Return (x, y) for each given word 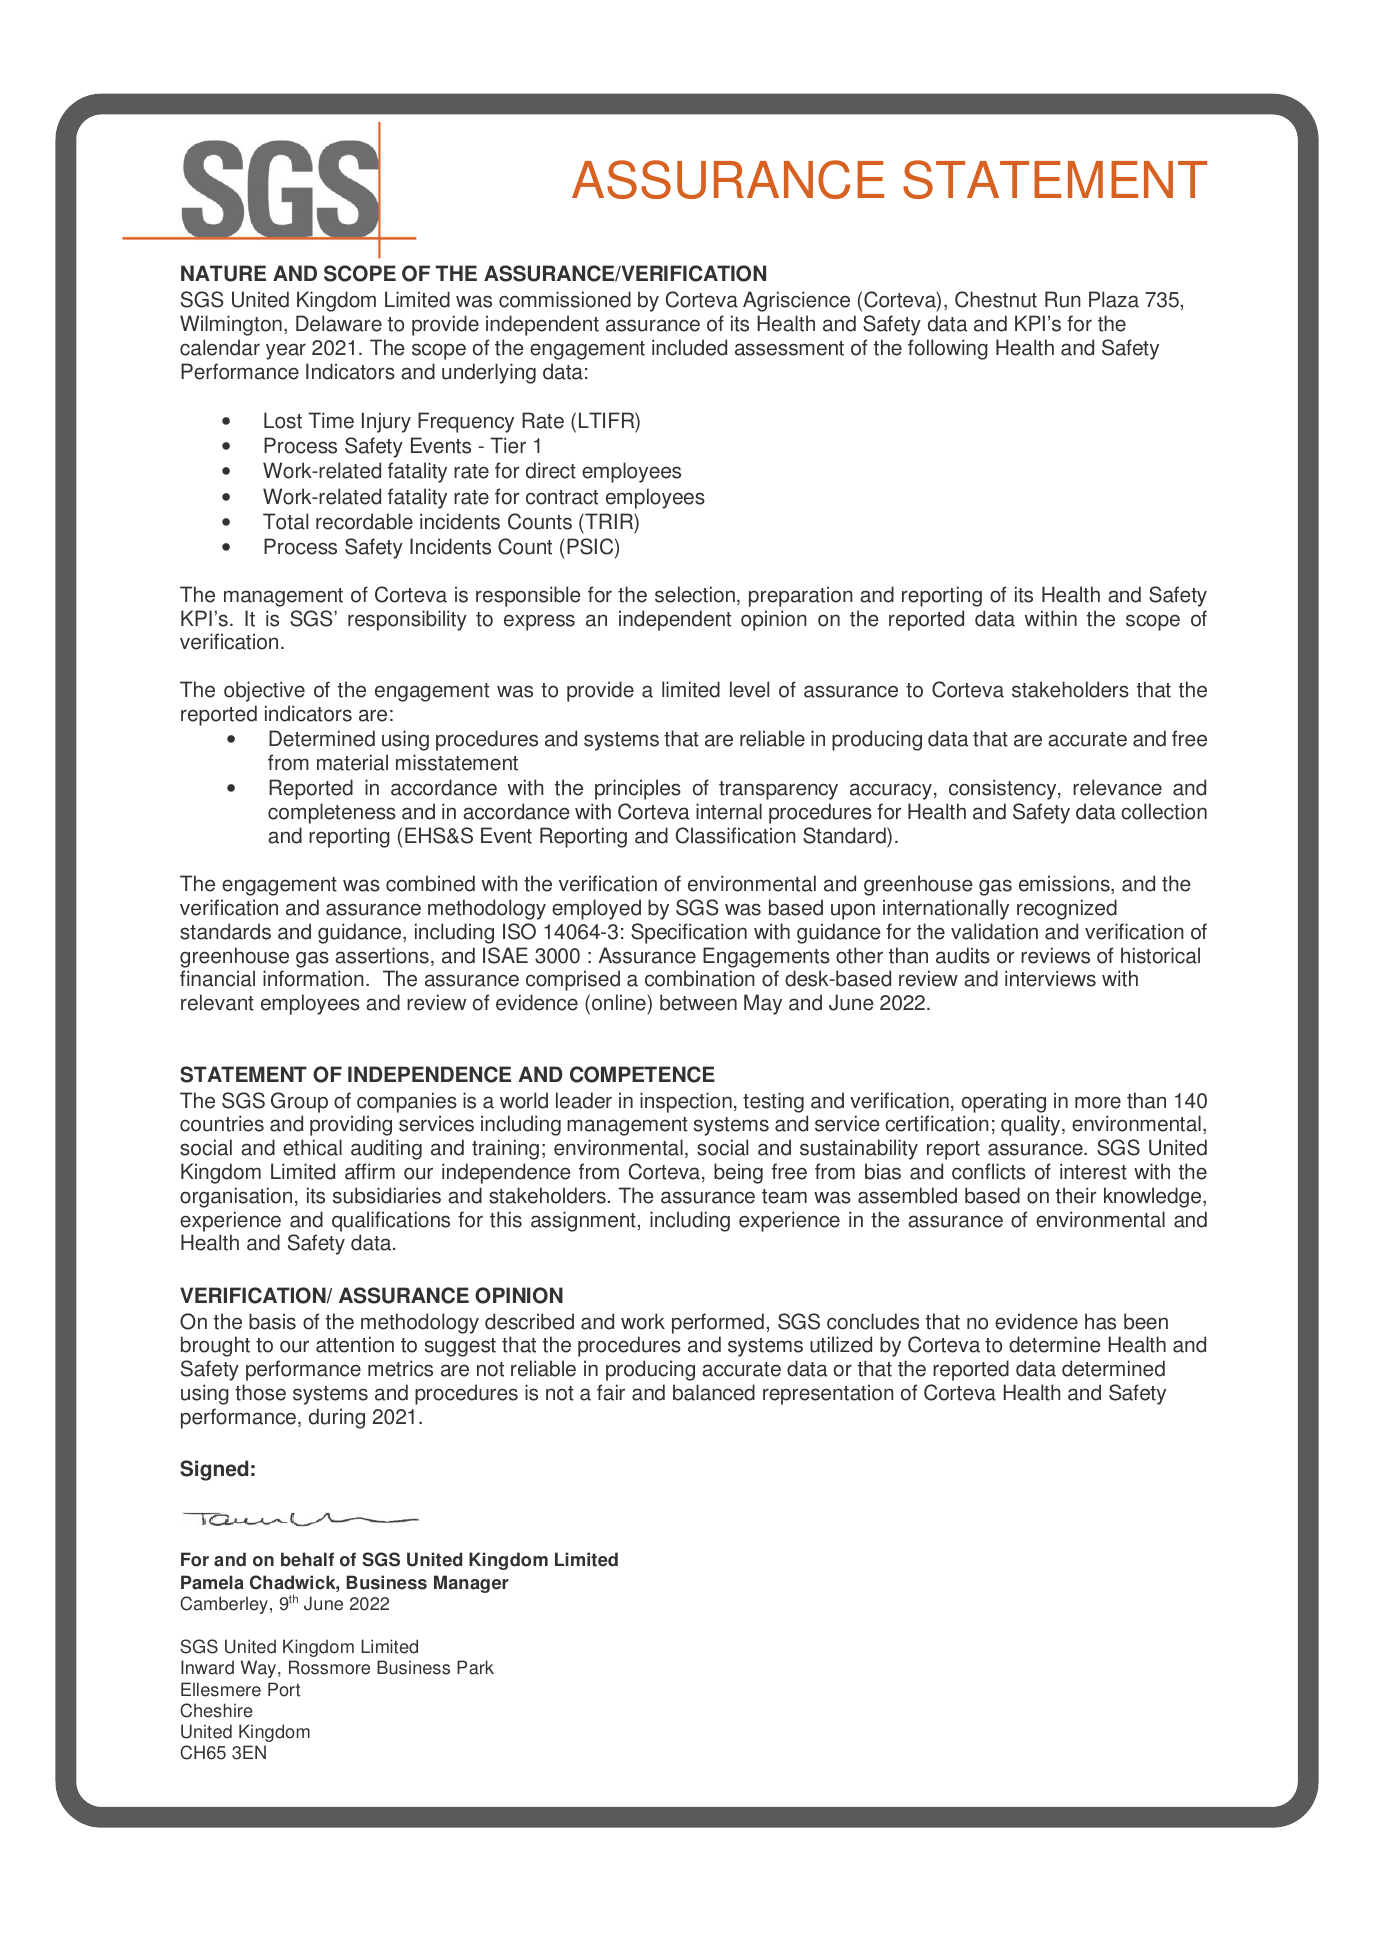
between (698, 1002)
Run (1063, 299)
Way (260, 1669)
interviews (1050, 978)
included (689, 347)
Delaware (339, 323)
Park (475, 1667)
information (313, 978)
